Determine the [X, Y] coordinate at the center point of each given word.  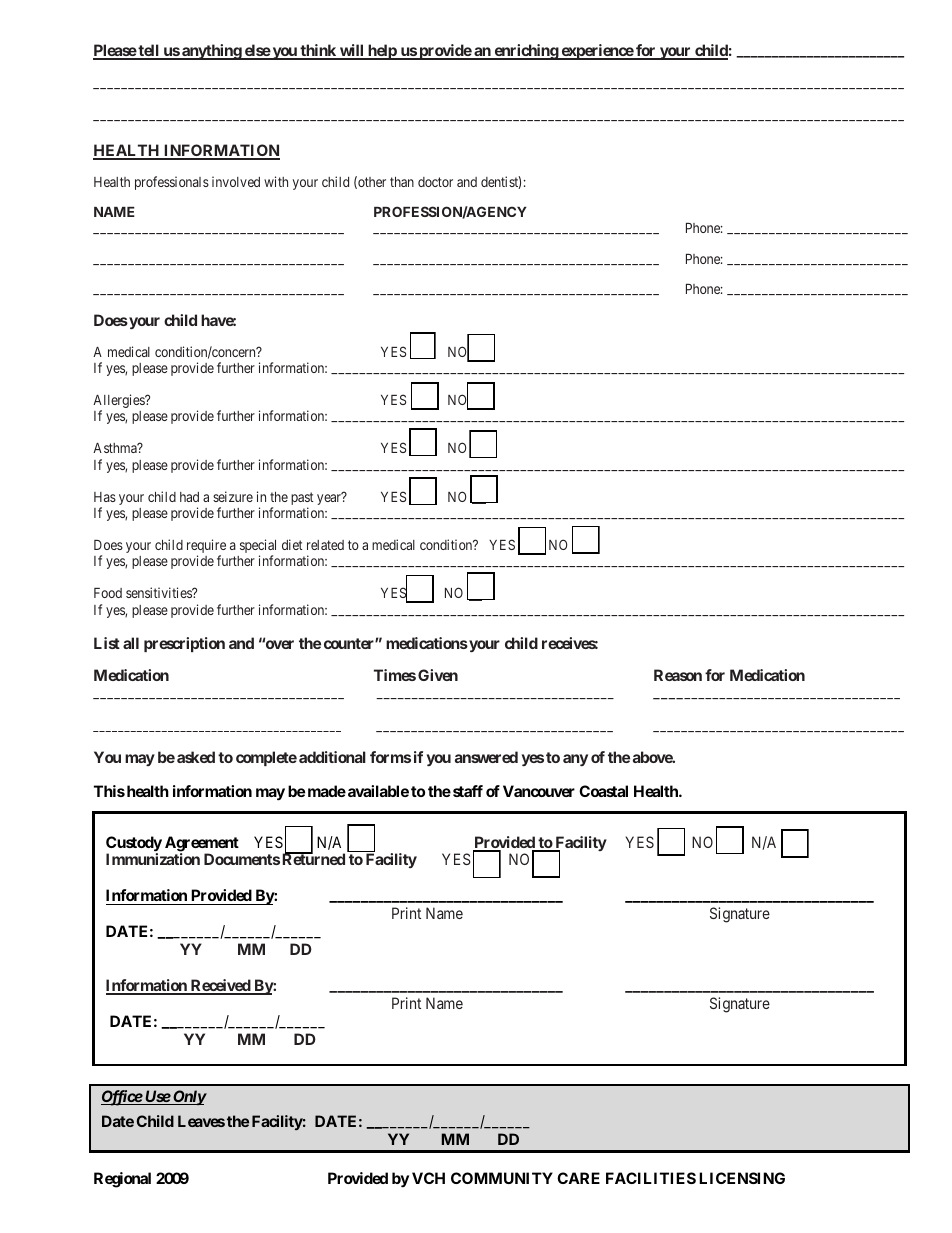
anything [211, 52]
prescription [184, 644]
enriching [526, 52]
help [382, 52]
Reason [678, 675]
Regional [122, 1180]
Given [438, 675]
